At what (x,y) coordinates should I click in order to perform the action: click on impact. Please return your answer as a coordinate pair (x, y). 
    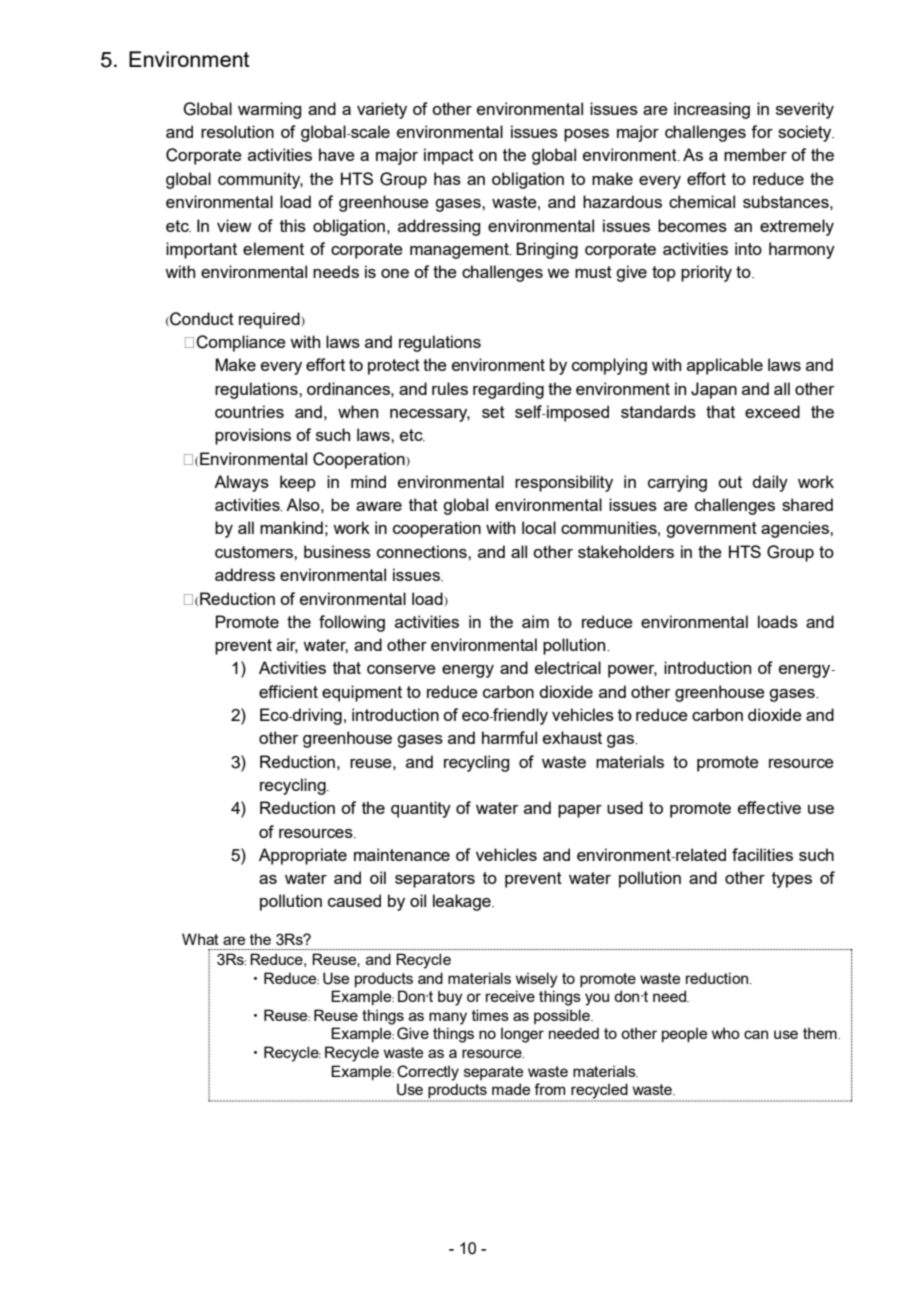
    Looking at the image, I should click on (449, 156).
